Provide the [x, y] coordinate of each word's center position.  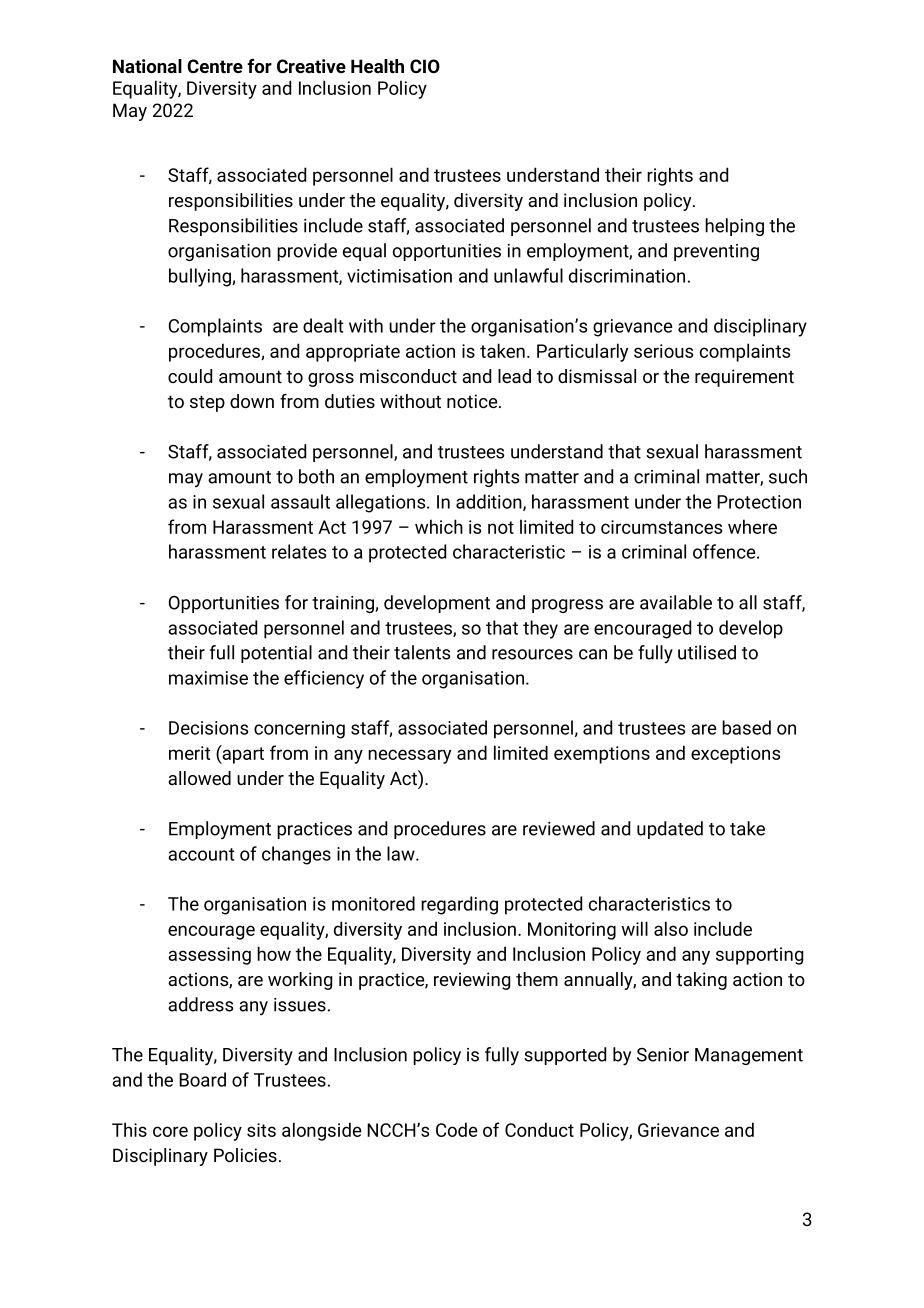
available [676, 602]
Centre [215, 66]
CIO [425, 66]
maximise [208, 678]
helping [734, 227]
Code [457, 1129]
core [170, 1131]
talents [422, 652]
